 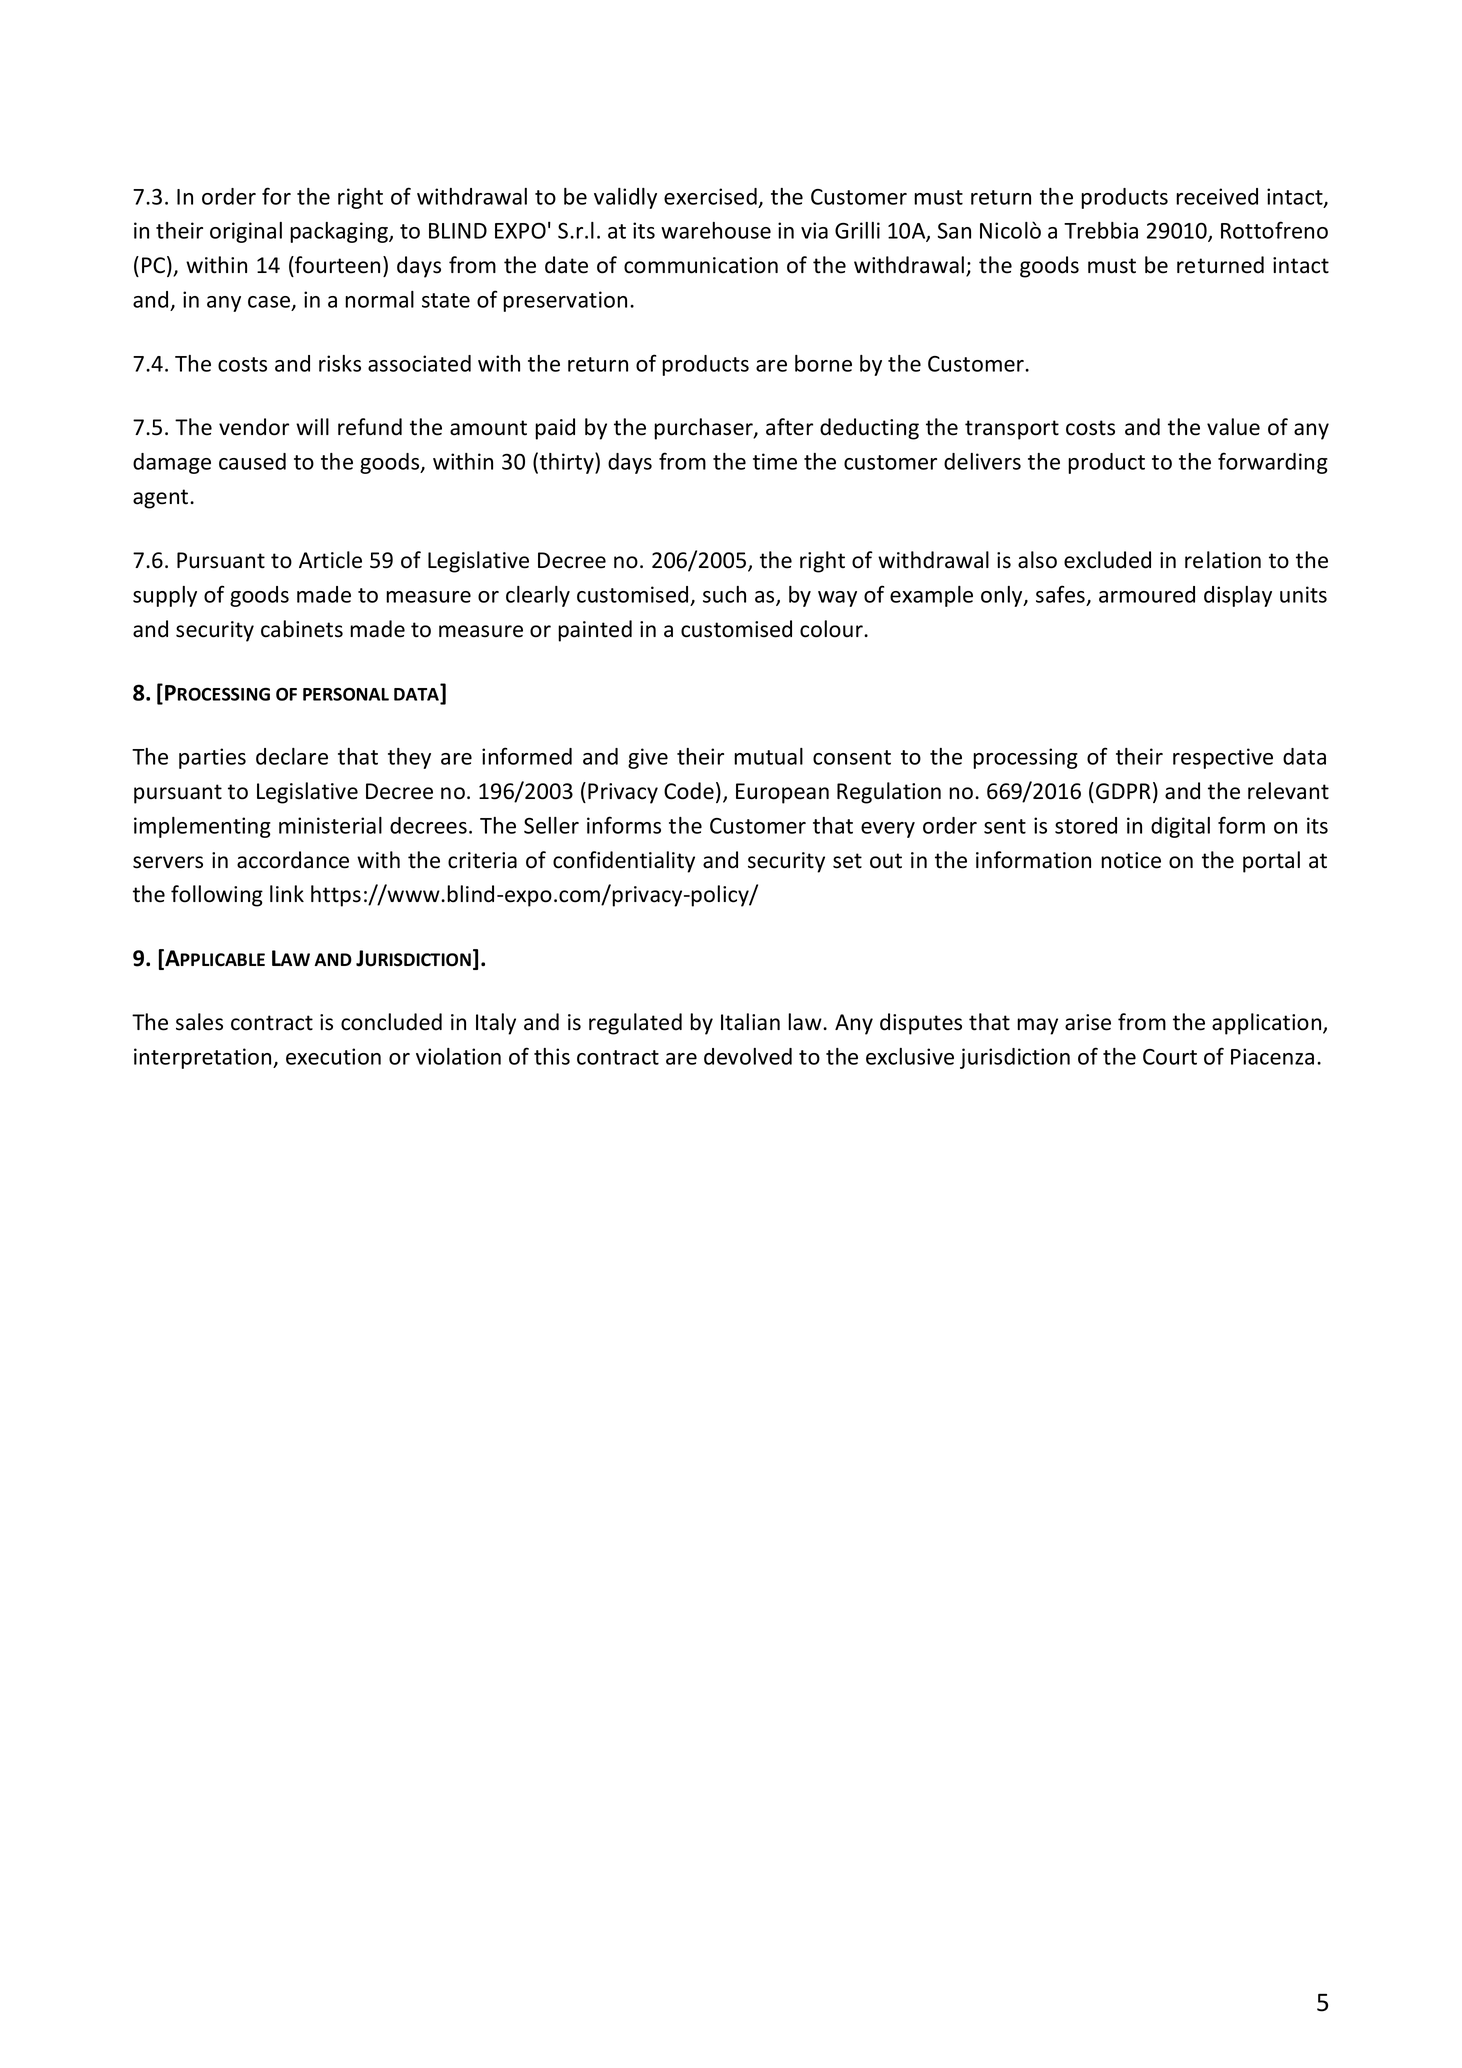 What do you see at coordinates (775, 461) in the screenshot?
I see `time` at bounding box center [775, 461].
